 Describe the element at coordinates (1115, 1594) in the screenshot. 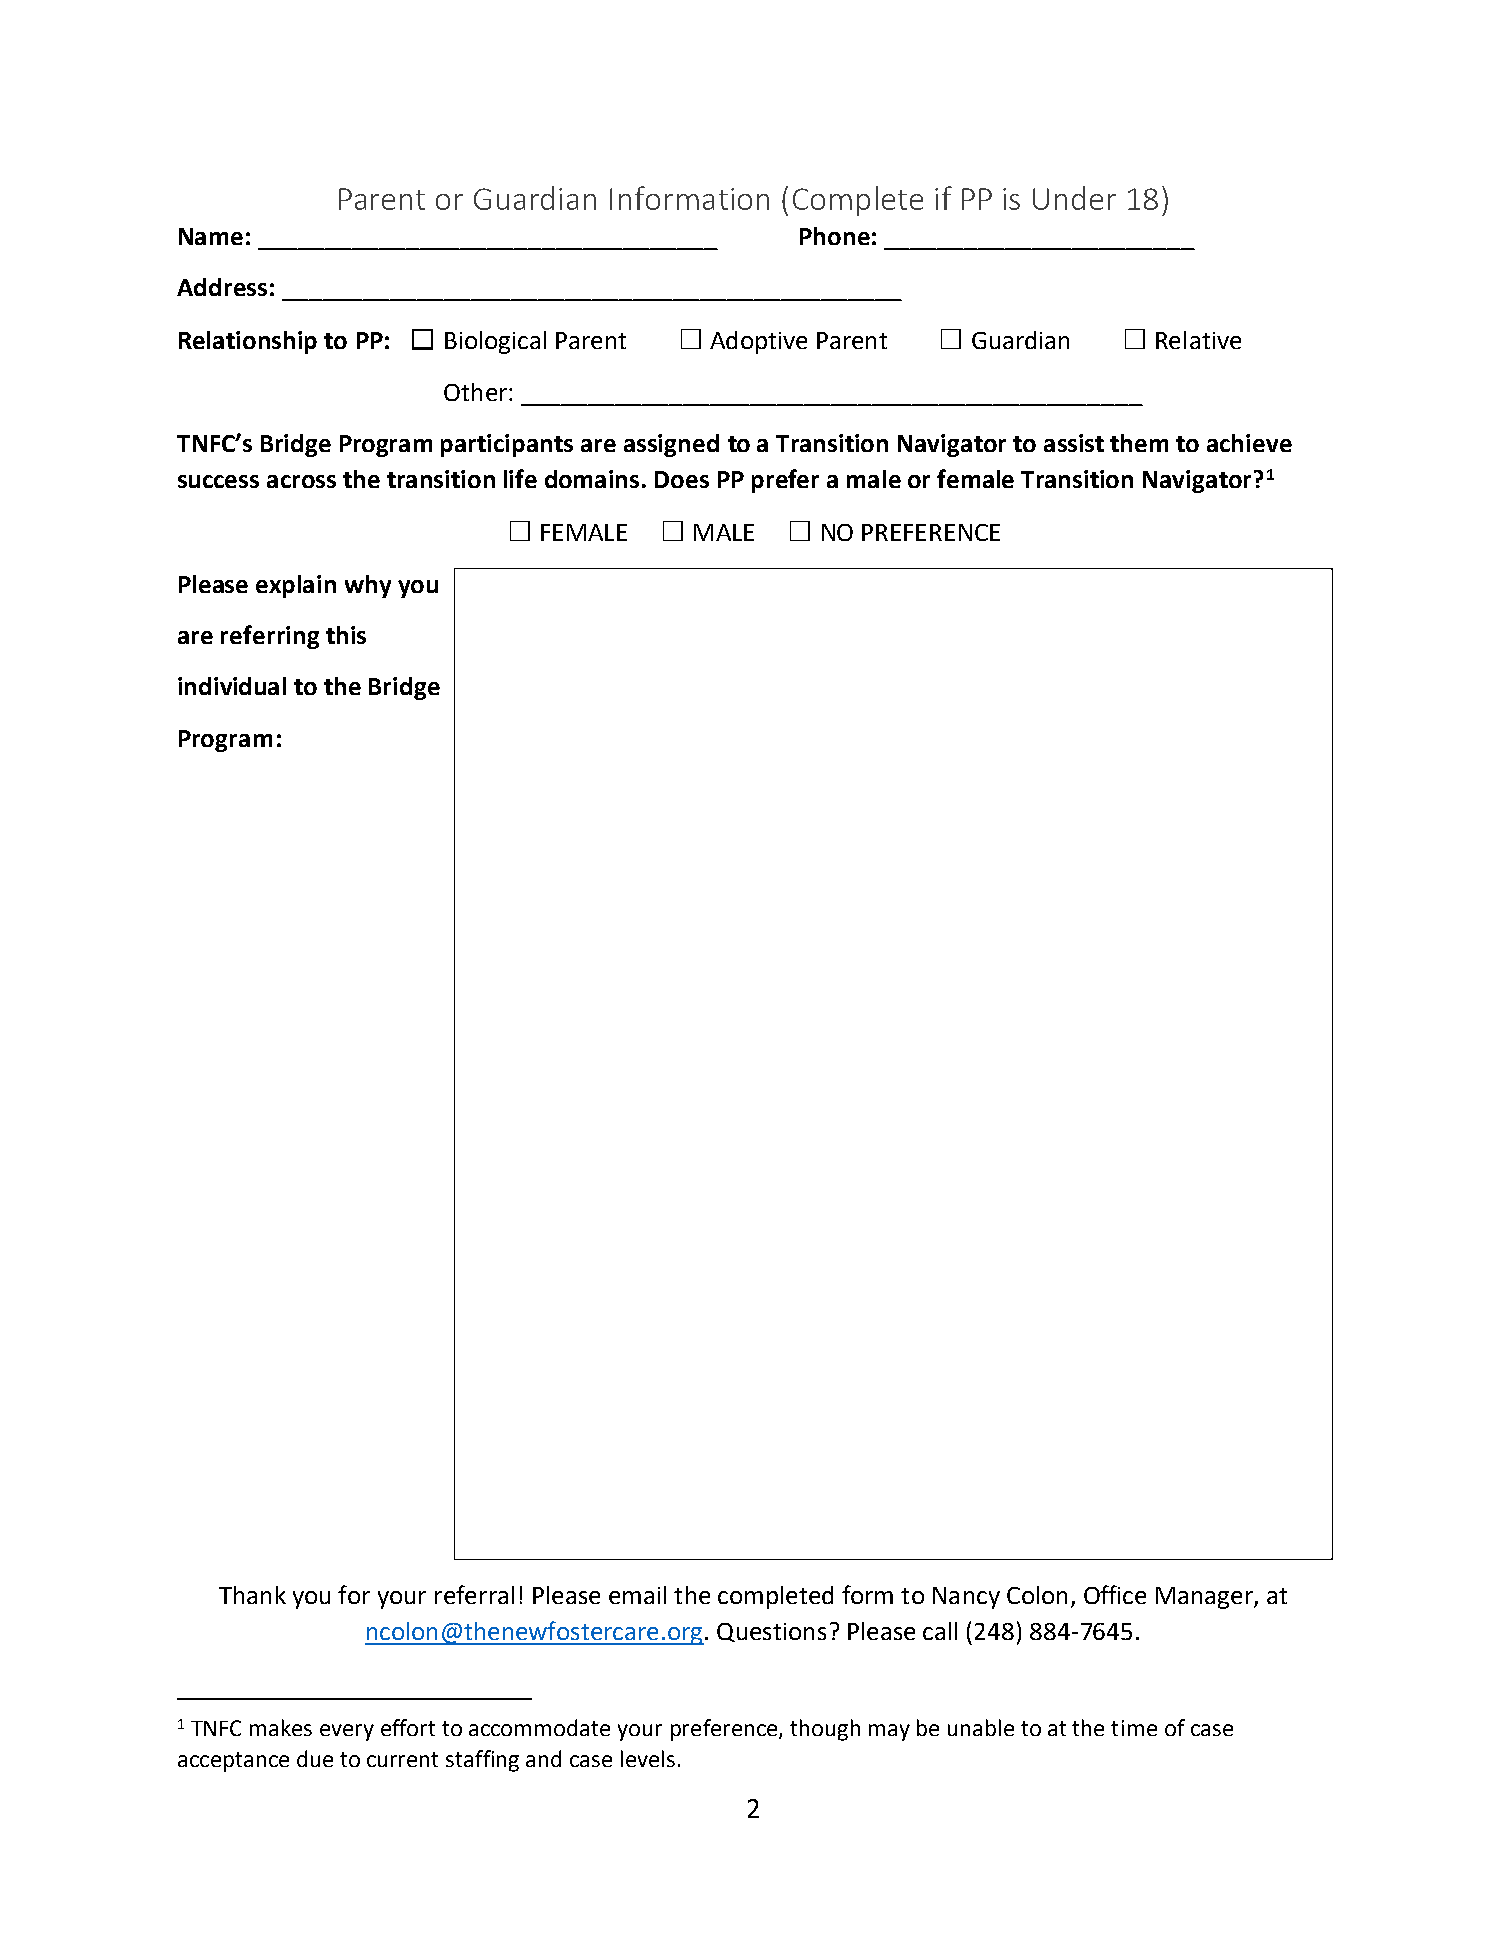

I see `Office` at that location.
